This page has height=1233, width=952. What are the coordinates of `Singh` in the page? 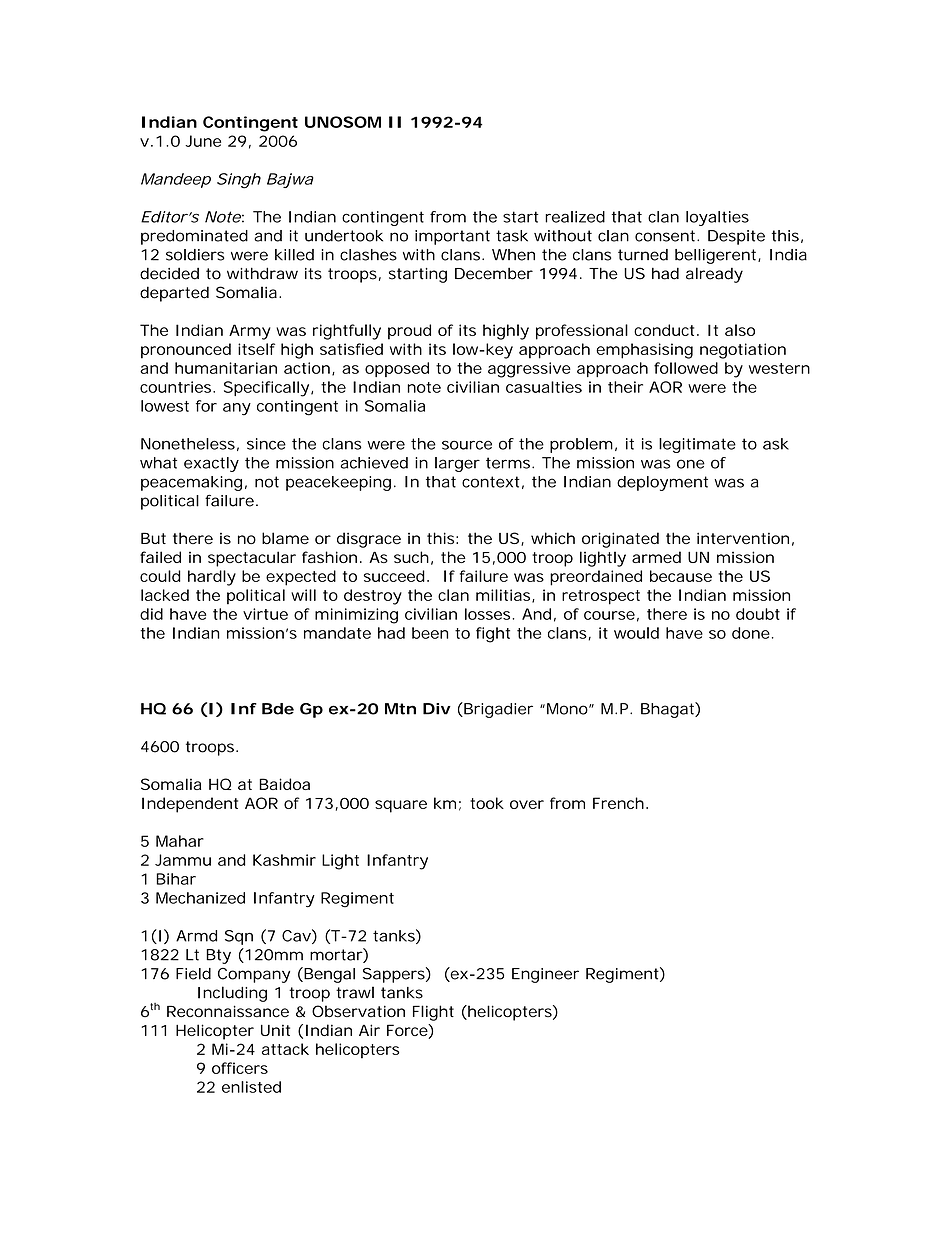 It's located at (239, 181).
